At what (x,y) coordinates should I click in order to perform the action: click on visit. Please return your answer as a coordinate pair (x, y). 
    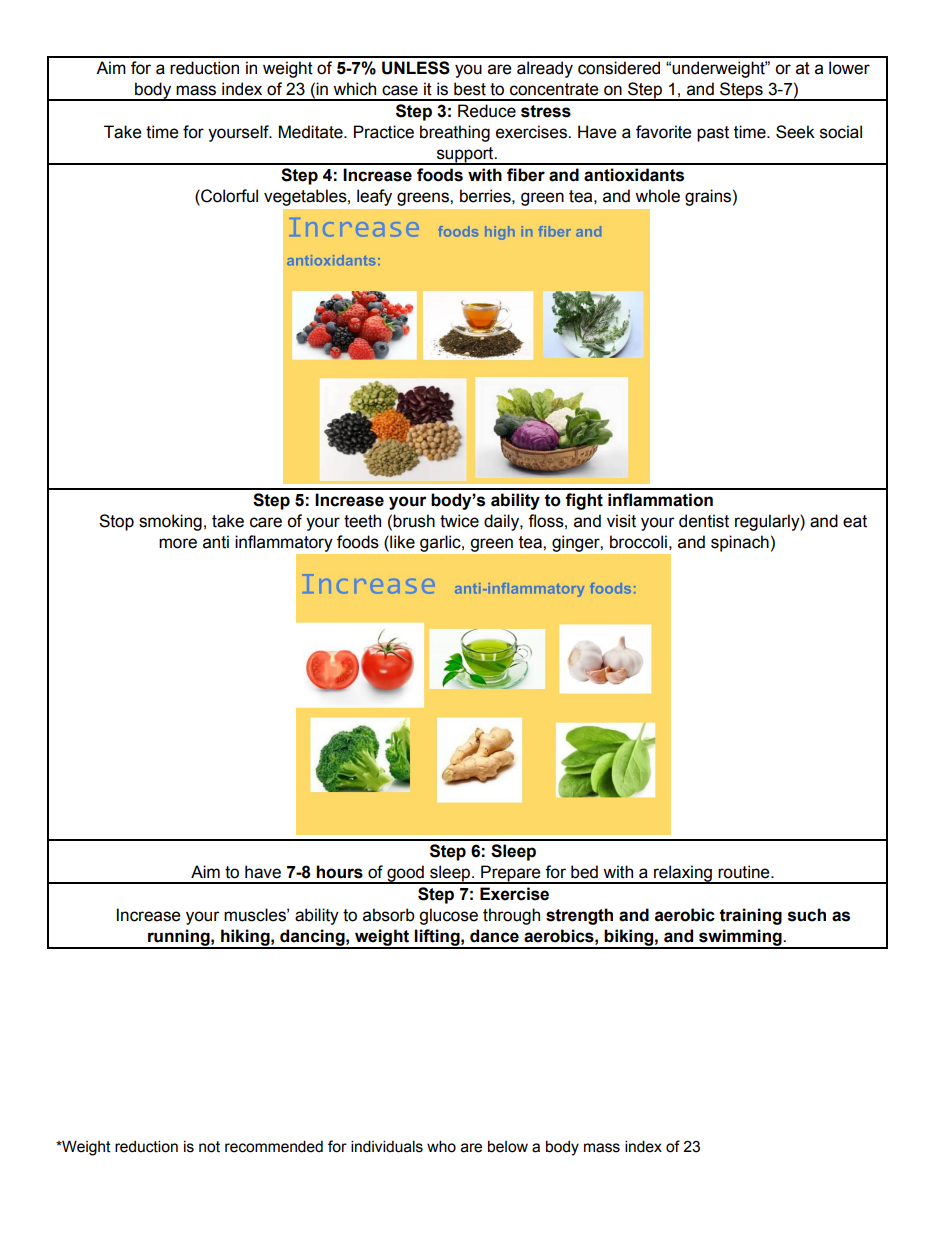
    Looking at the image, I should click on (621, 521).
